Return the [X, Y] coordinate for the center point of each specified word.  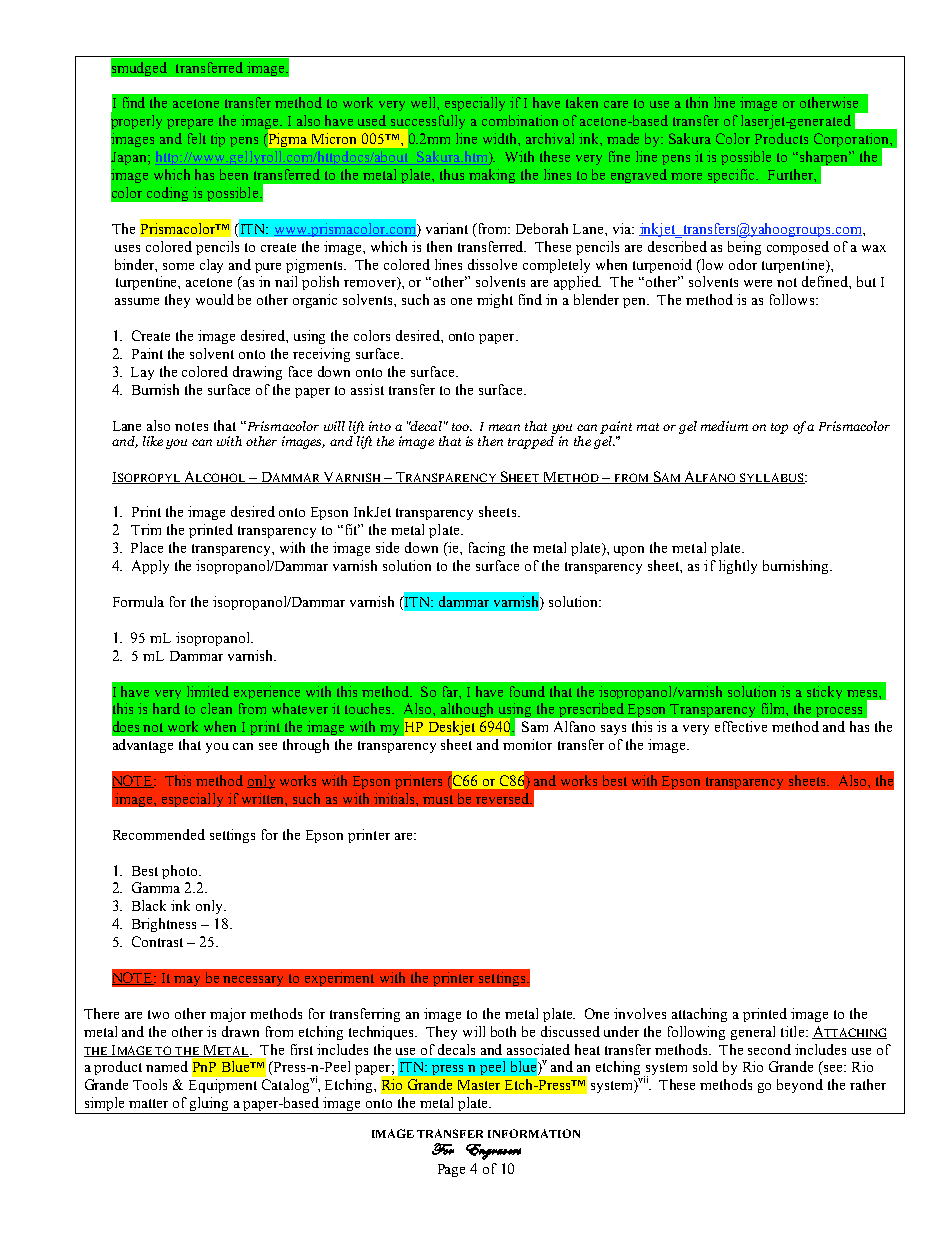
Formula [138, 601]
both [503, 1031]
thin [697, 102]
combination [520, 120]
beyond [800, 1086]
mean [504, 427]
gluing [210, 1105]
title [794, 1031]
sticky [824, 692]
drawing [257, 373]
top [779, 428]
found [527, 691]
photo [181, 872]
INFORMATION [534, 1133]
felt [197, 138]
